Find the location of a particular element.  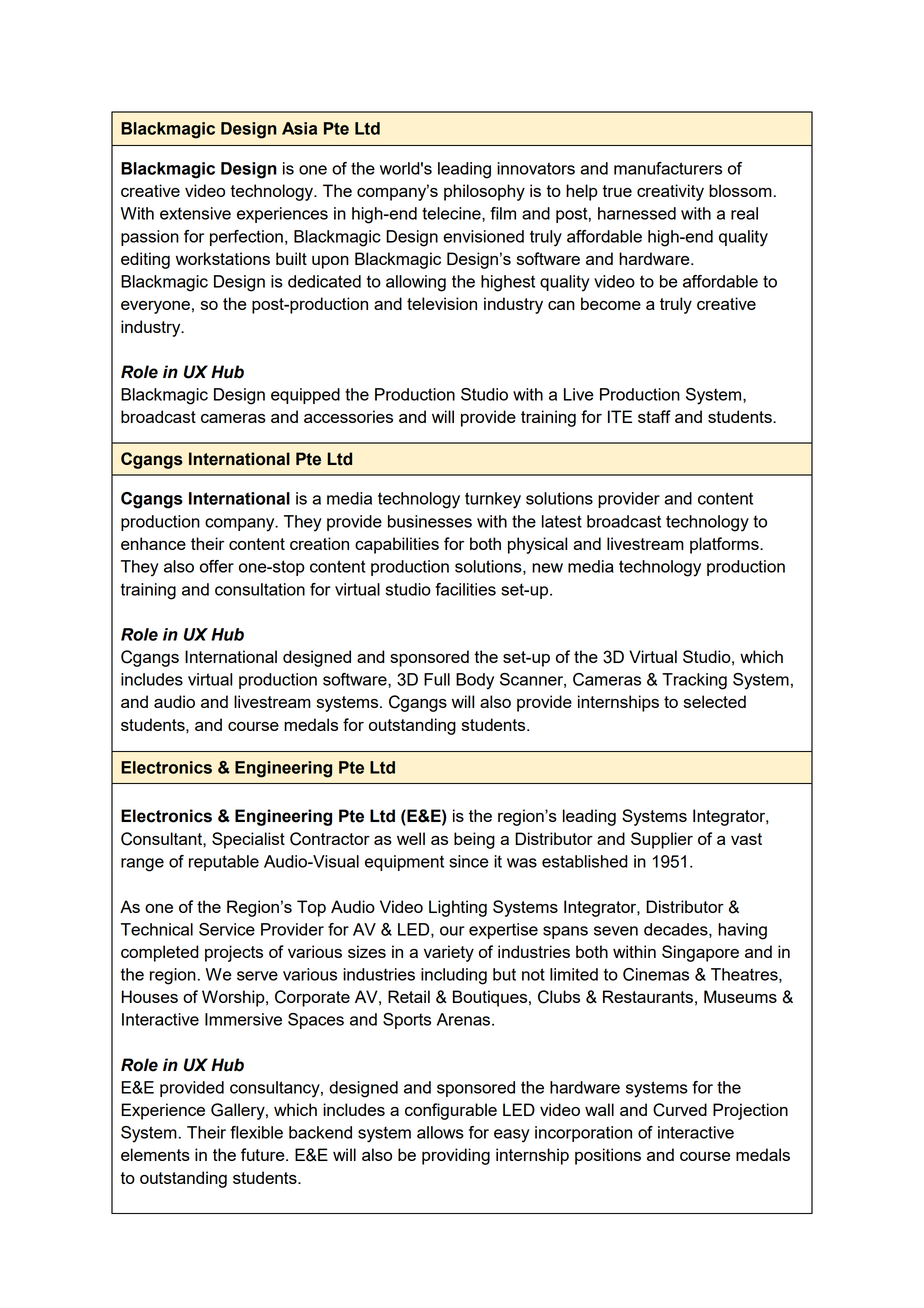

Full is located at coordinates (437, 679).
